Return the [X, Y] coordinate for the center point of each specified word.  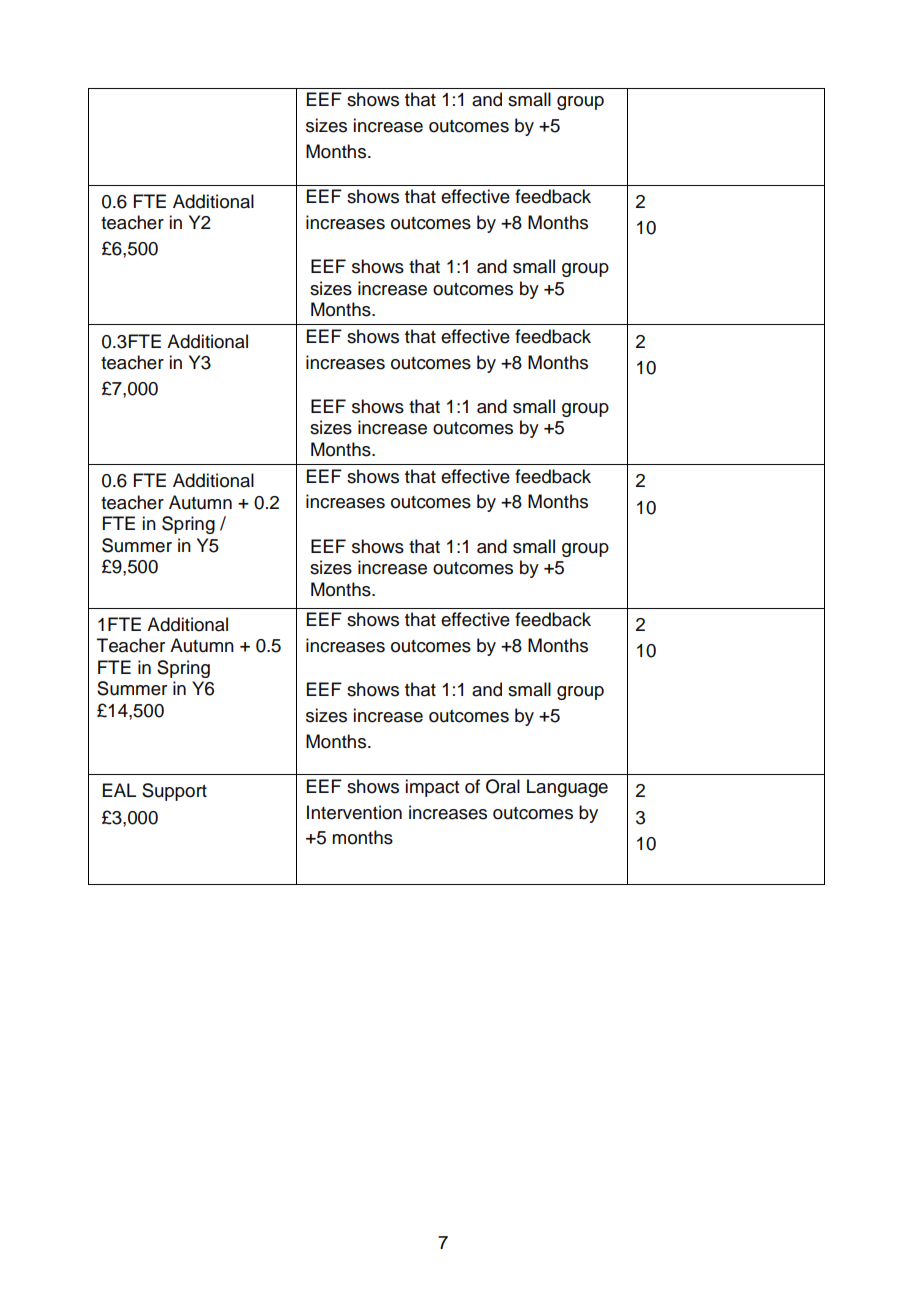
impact [432, 788]
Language [567, 788]
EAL [119, 790]
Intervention [354, 812]
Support [174, 792]
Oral [503, 786]
